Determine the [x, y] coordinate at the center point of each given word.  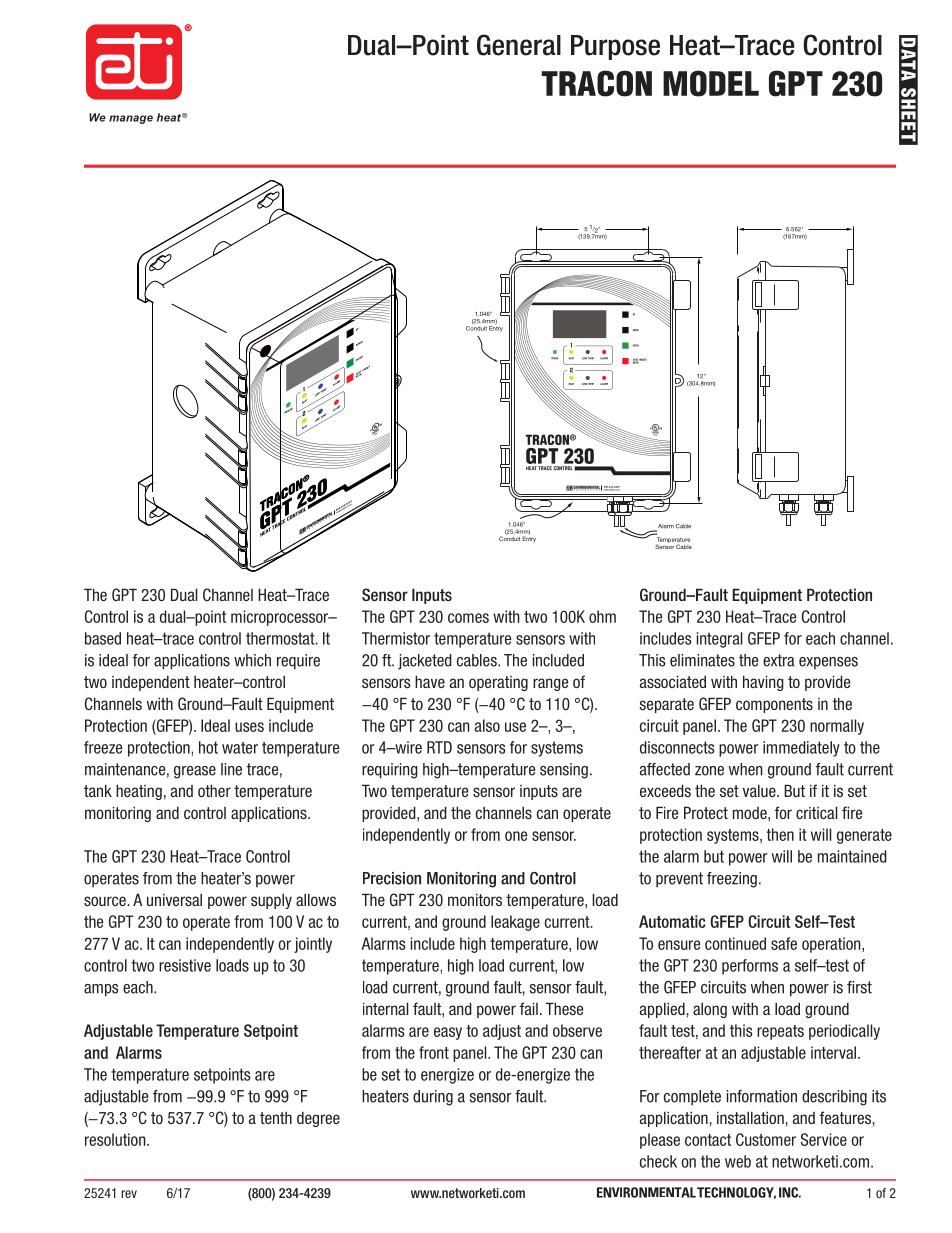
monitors [475, 899]
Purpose [615, 47]
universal [174, 899]
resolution [116, 1139]
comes [468, 618]
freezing [732, 880]
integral [719, 640]
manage [131, 119]
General [519, 45]
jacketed [425, 662]
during [433, 1098]
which [252, 660]
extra [779, 660]
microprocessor [281, 618]
